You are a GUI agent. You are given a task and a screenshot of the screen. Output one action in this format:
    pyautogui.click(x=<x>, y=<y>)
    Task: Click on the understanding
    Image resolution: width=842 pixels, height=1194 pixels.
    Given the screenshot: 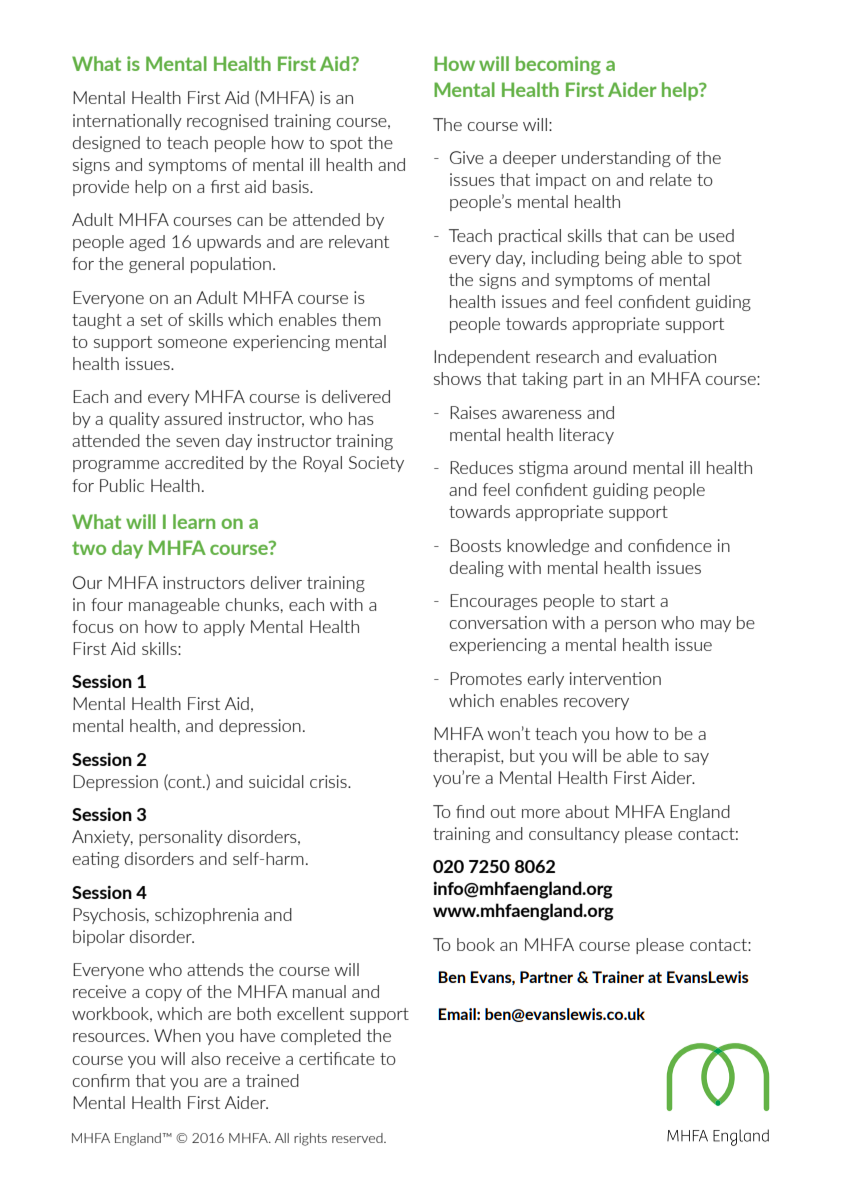 What is the action you would take?
    pyautogui.click(x=616, y=159)
